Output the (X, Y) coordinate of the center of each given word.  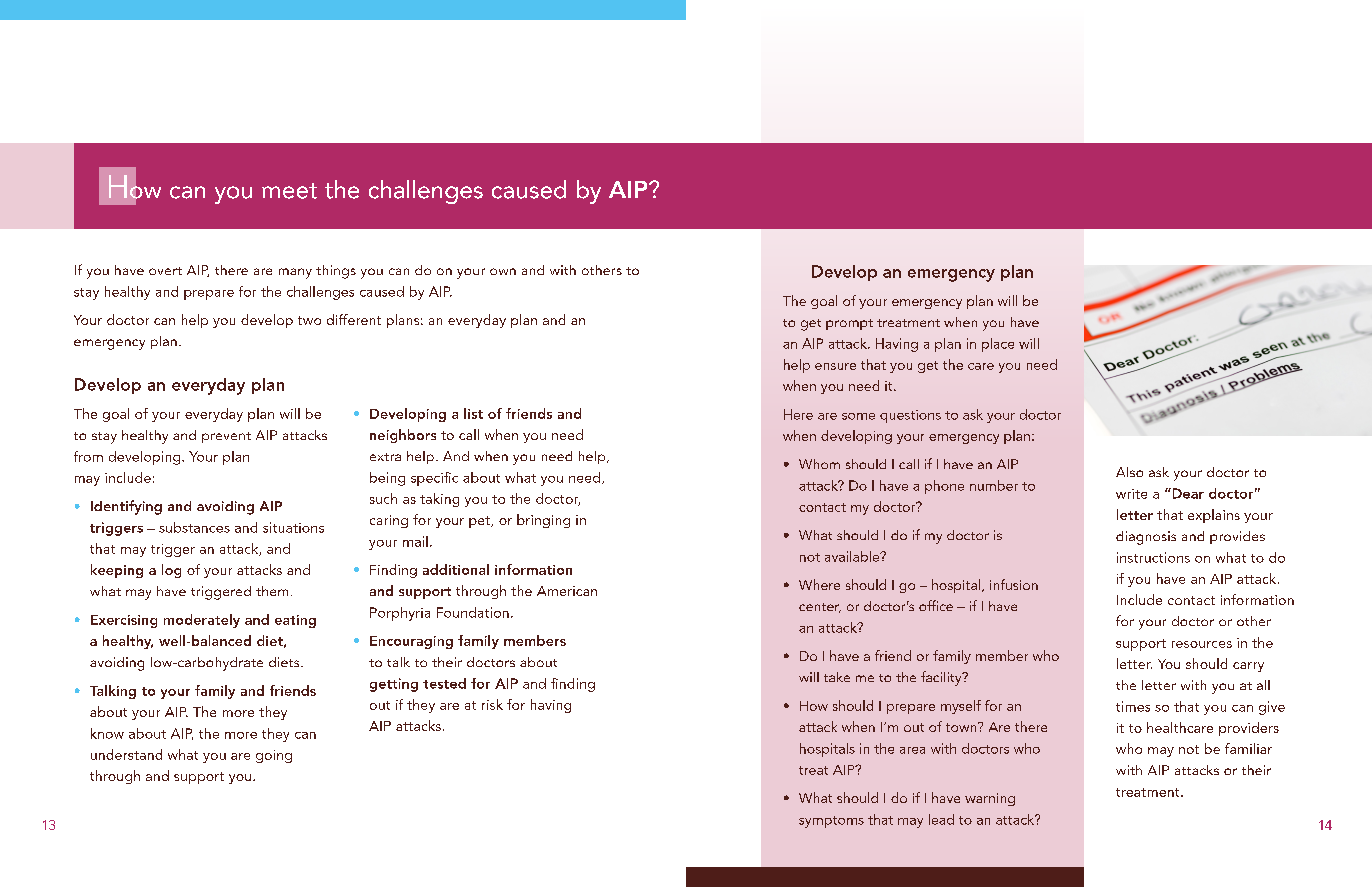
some (858, 416)
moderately (202, 621)
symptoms (831, 822)
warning (990, 799)
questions (910, 416)
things (336, 272)
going (274, 756)
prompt (849, 324)
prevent (226, 437)
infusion (1014, 584)
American (567, 591)
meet (289, 191)
